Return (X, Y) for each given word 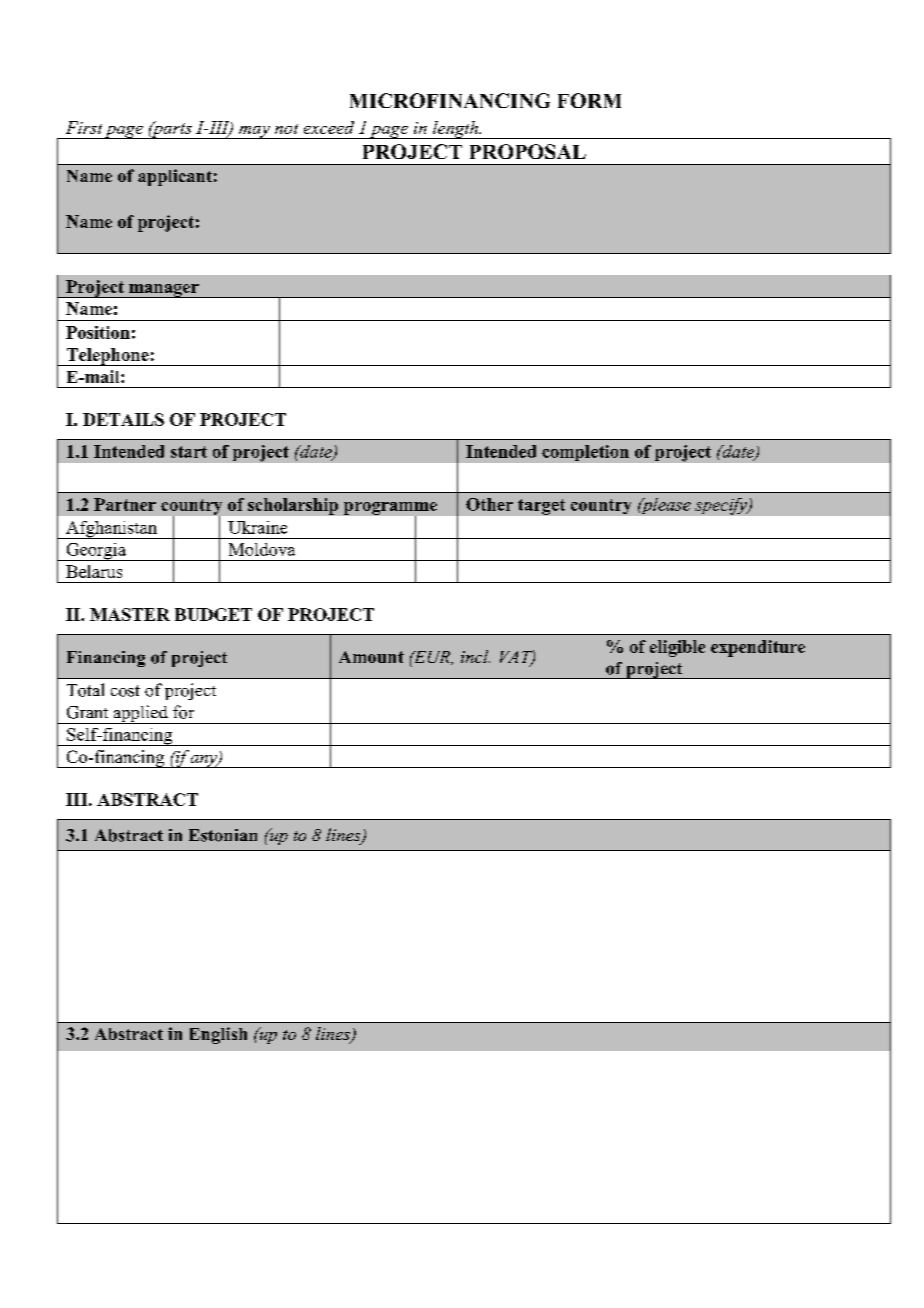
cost (125, 691)
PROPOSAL (528, 151)
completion (585, 453)
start (189, 452)
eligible (677, 648)
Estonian (223, 835)
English (218, 1035)
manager (164, 291)
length (455, 130)
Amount (371, 657)
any (203, 761)
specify (722, 506)
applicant (175, 177)
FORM (589, 100)
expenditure (758, 648)
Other (489, 504)
